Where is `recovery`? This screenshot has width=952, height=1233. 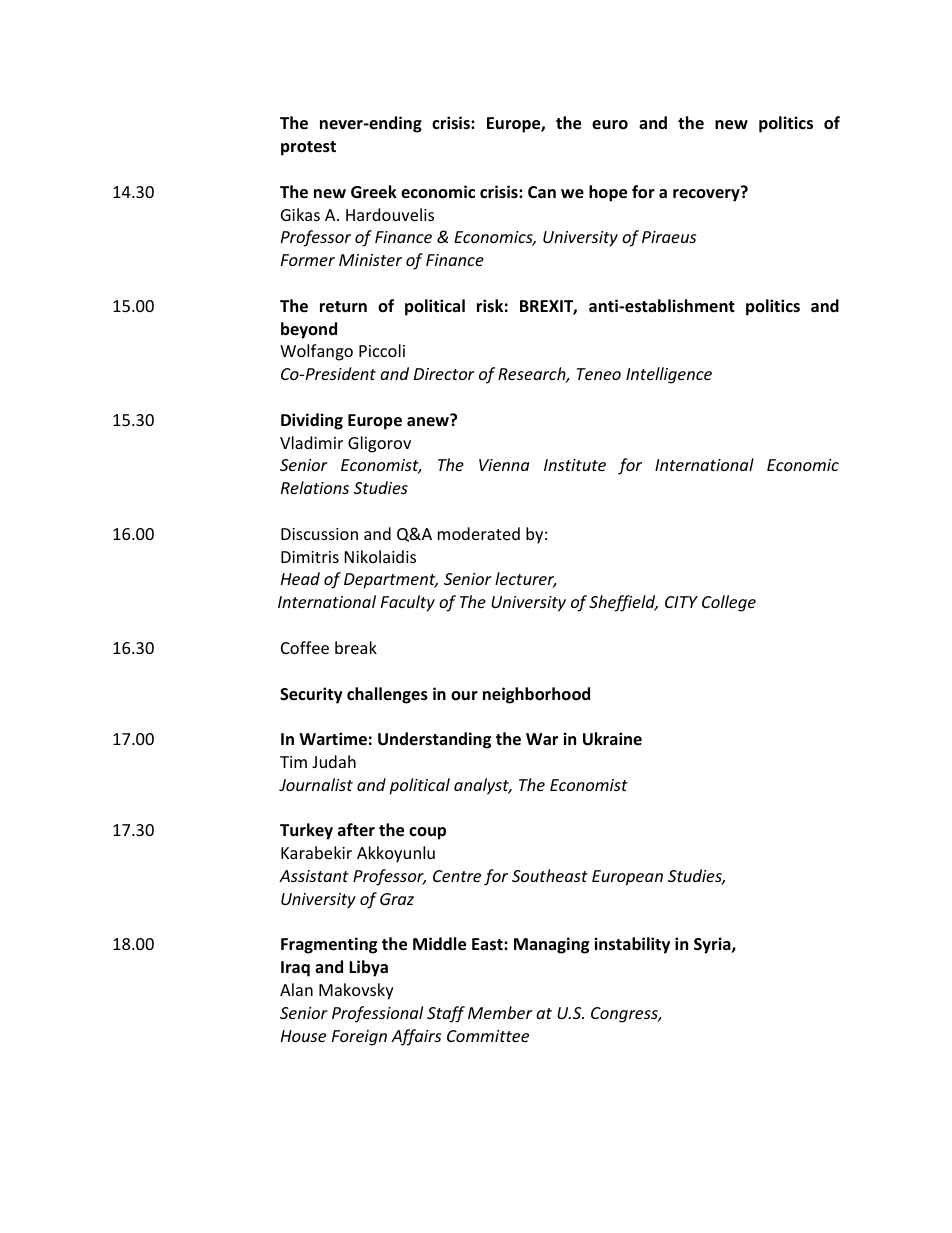
recovery is located at coordinates (707, 194).
